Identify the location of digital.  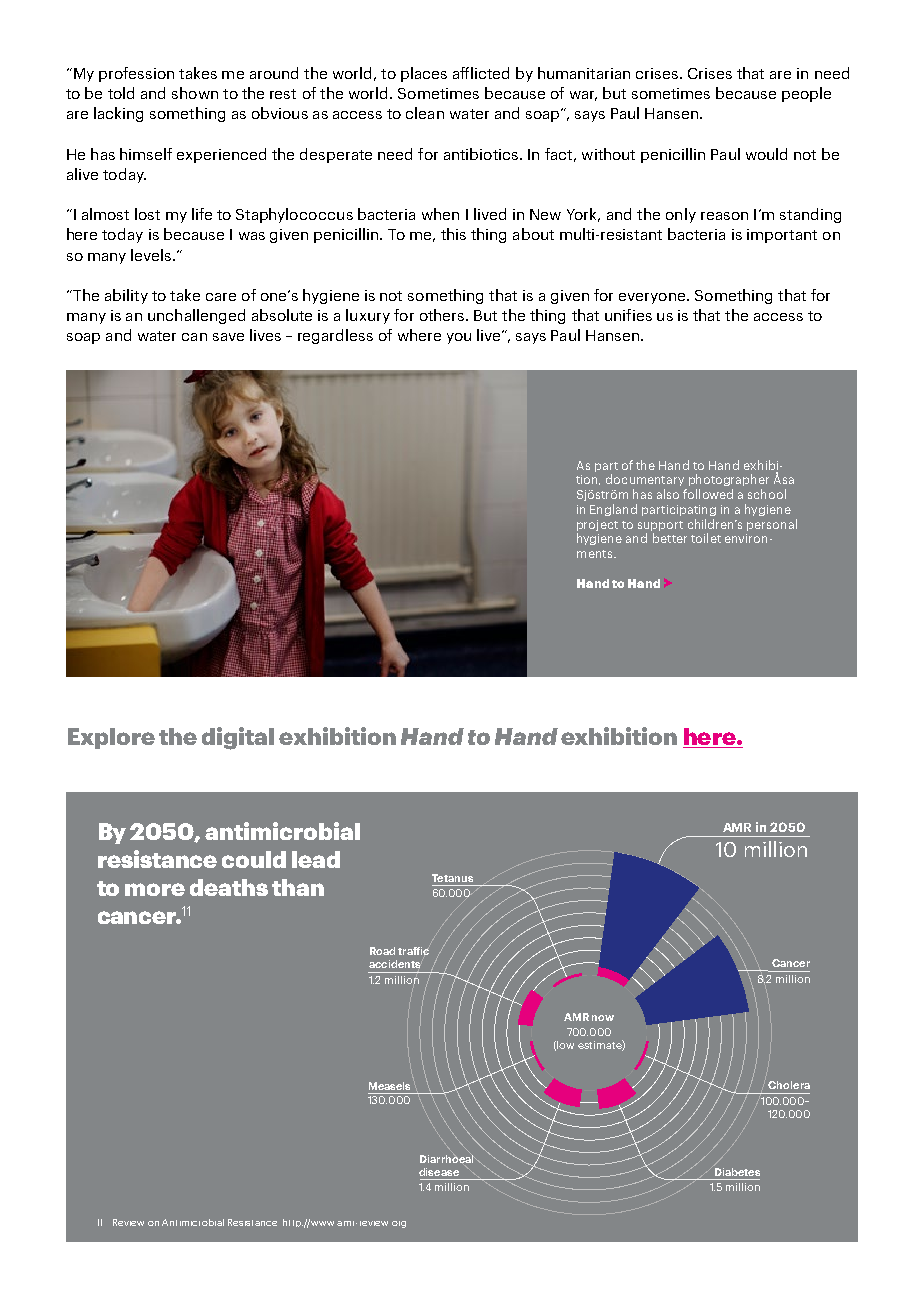
(238, 738).
